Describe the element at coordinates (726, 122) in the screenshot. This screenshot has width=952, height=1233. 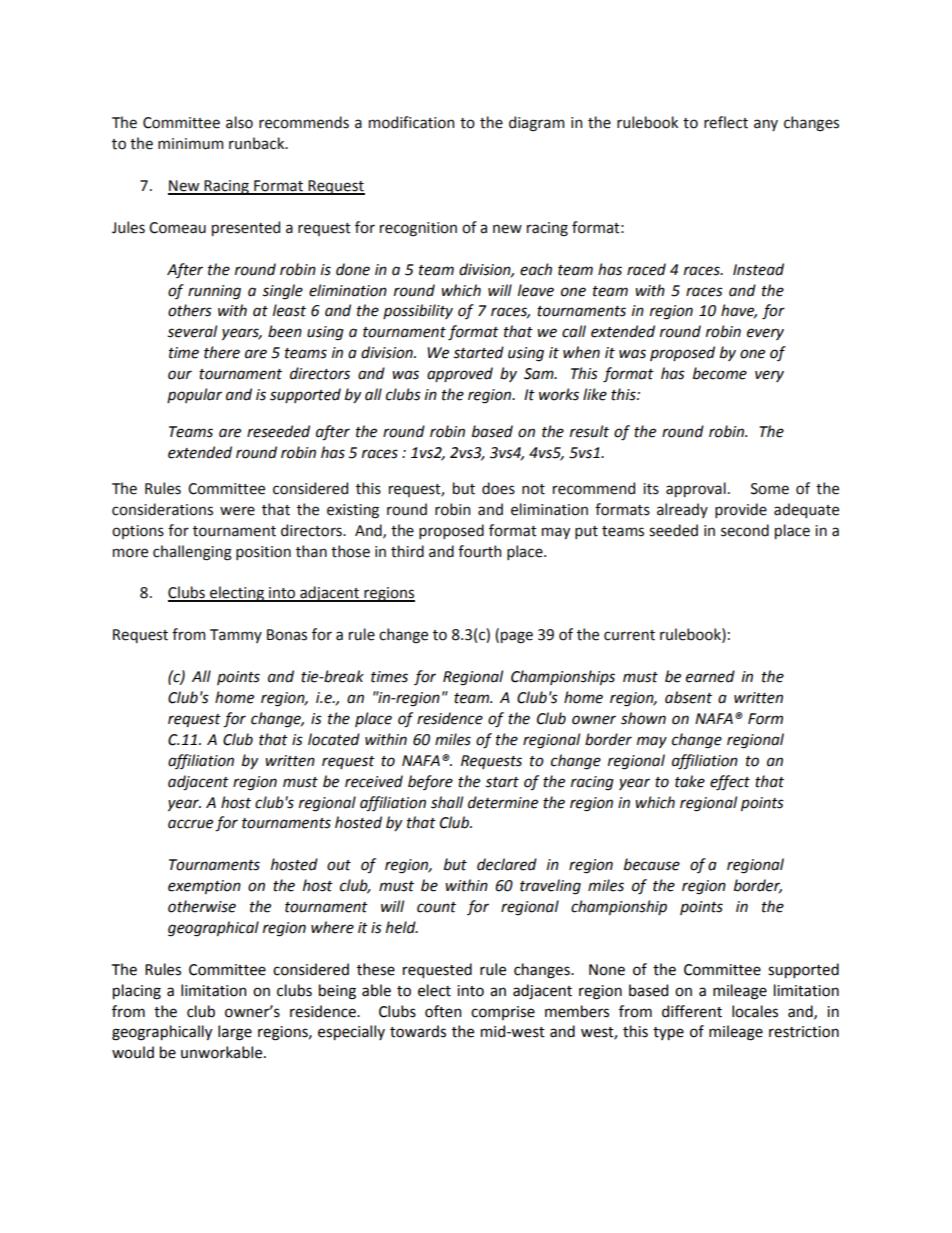
I see `reflect` at that location.
